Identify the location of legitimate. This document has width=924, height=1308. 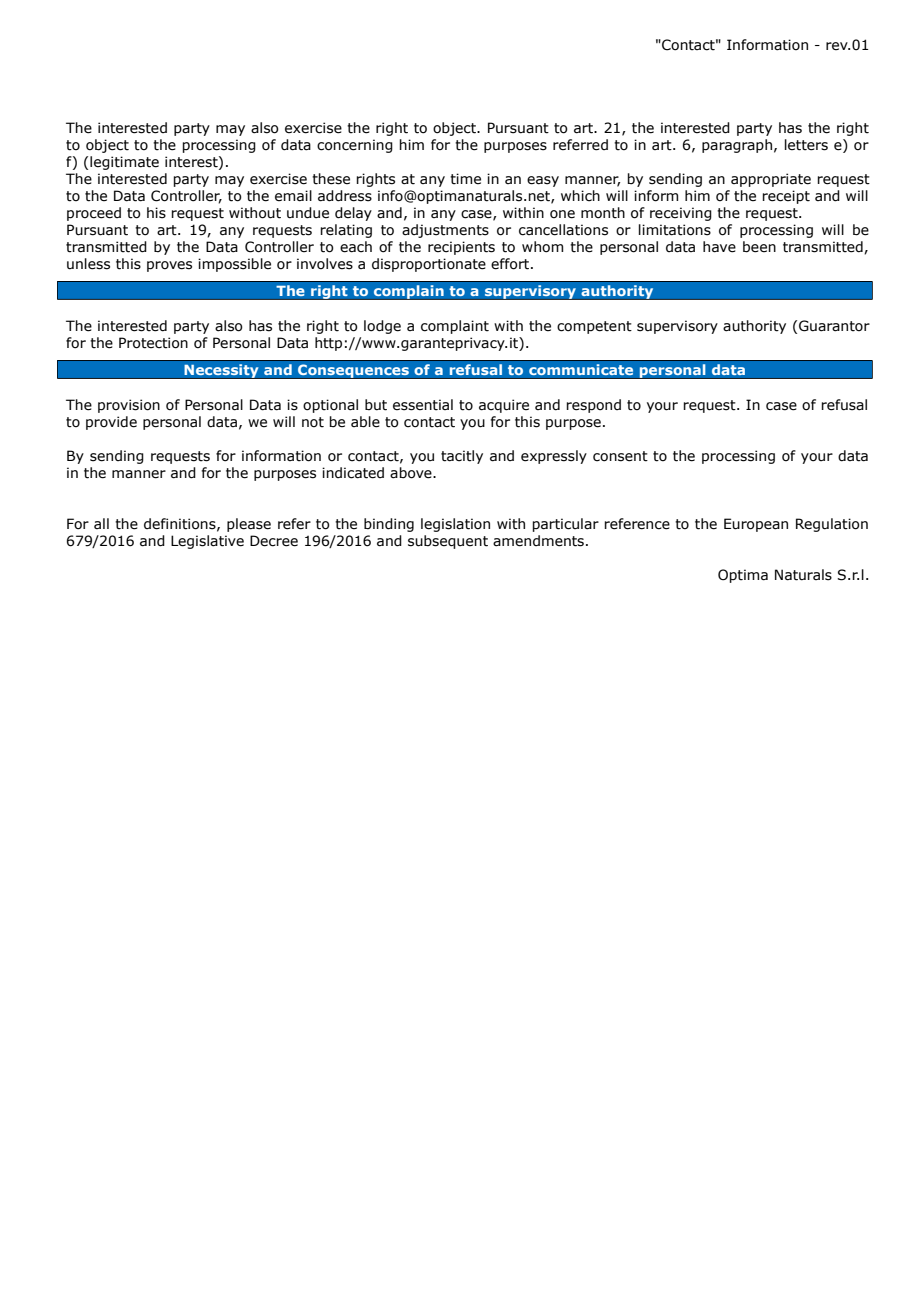
(124, 163).
